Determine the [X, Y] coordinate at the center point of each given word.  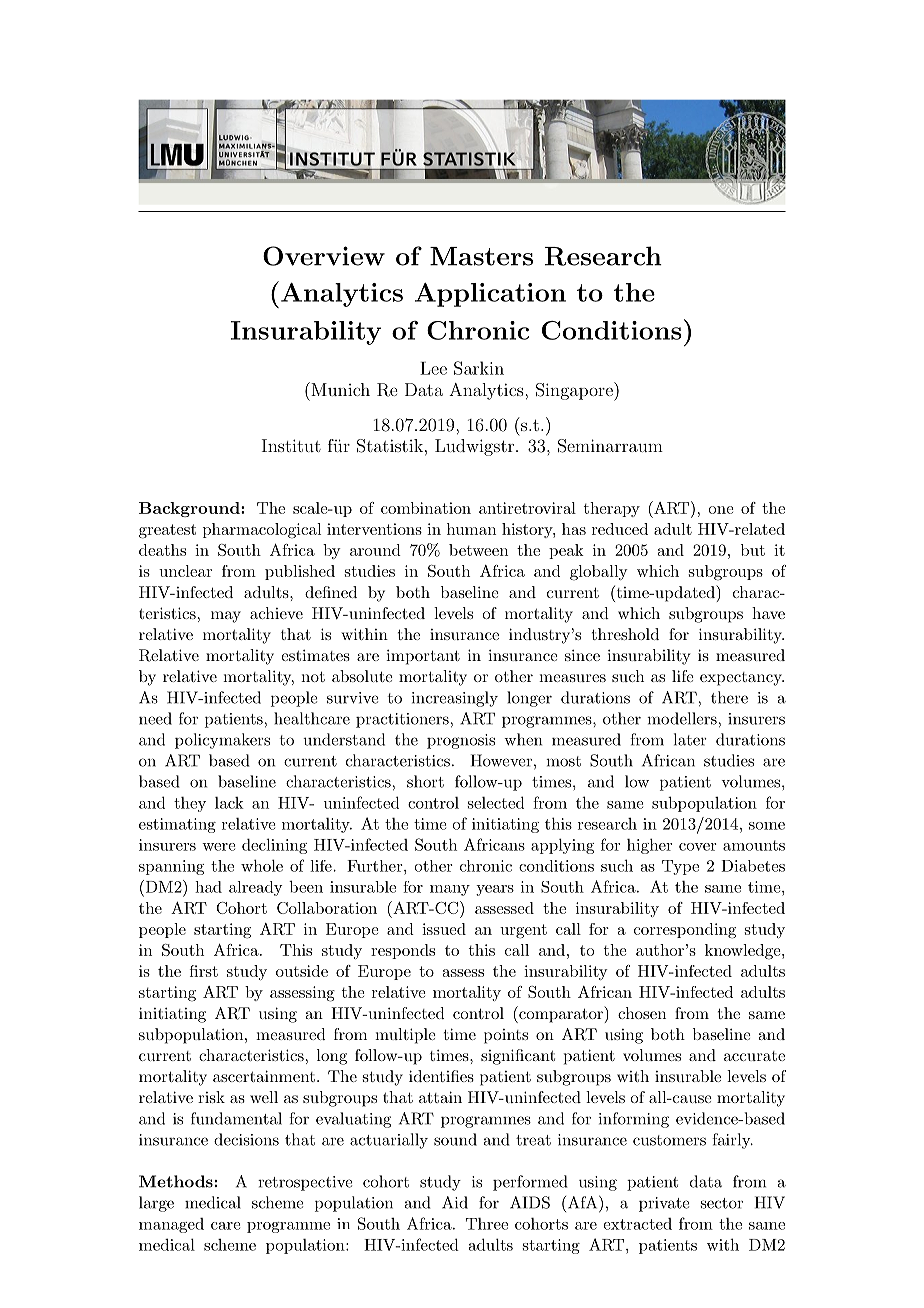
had [208, 887]
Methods [177, 1181]
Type [680, 867]
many [450, 890]
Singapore [575, 391]
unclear [185, 571]
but [753, 550]
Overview [324, 256]
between [478, 550]
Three [487, 1224]
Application [490, 295]
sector [722, 1203]
